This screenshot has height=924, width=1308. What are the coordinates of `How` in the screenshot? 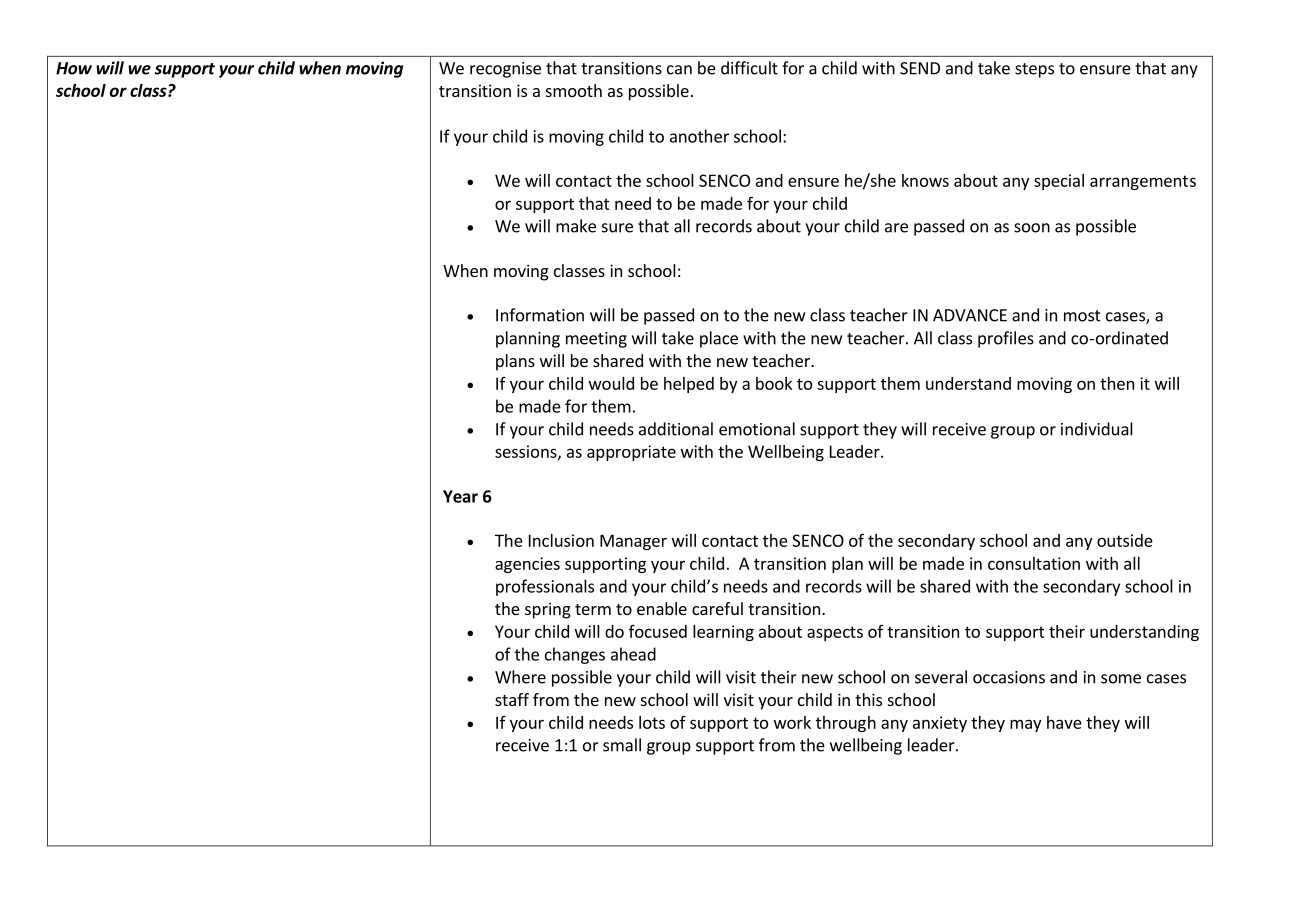 It's located at (74, 68).
